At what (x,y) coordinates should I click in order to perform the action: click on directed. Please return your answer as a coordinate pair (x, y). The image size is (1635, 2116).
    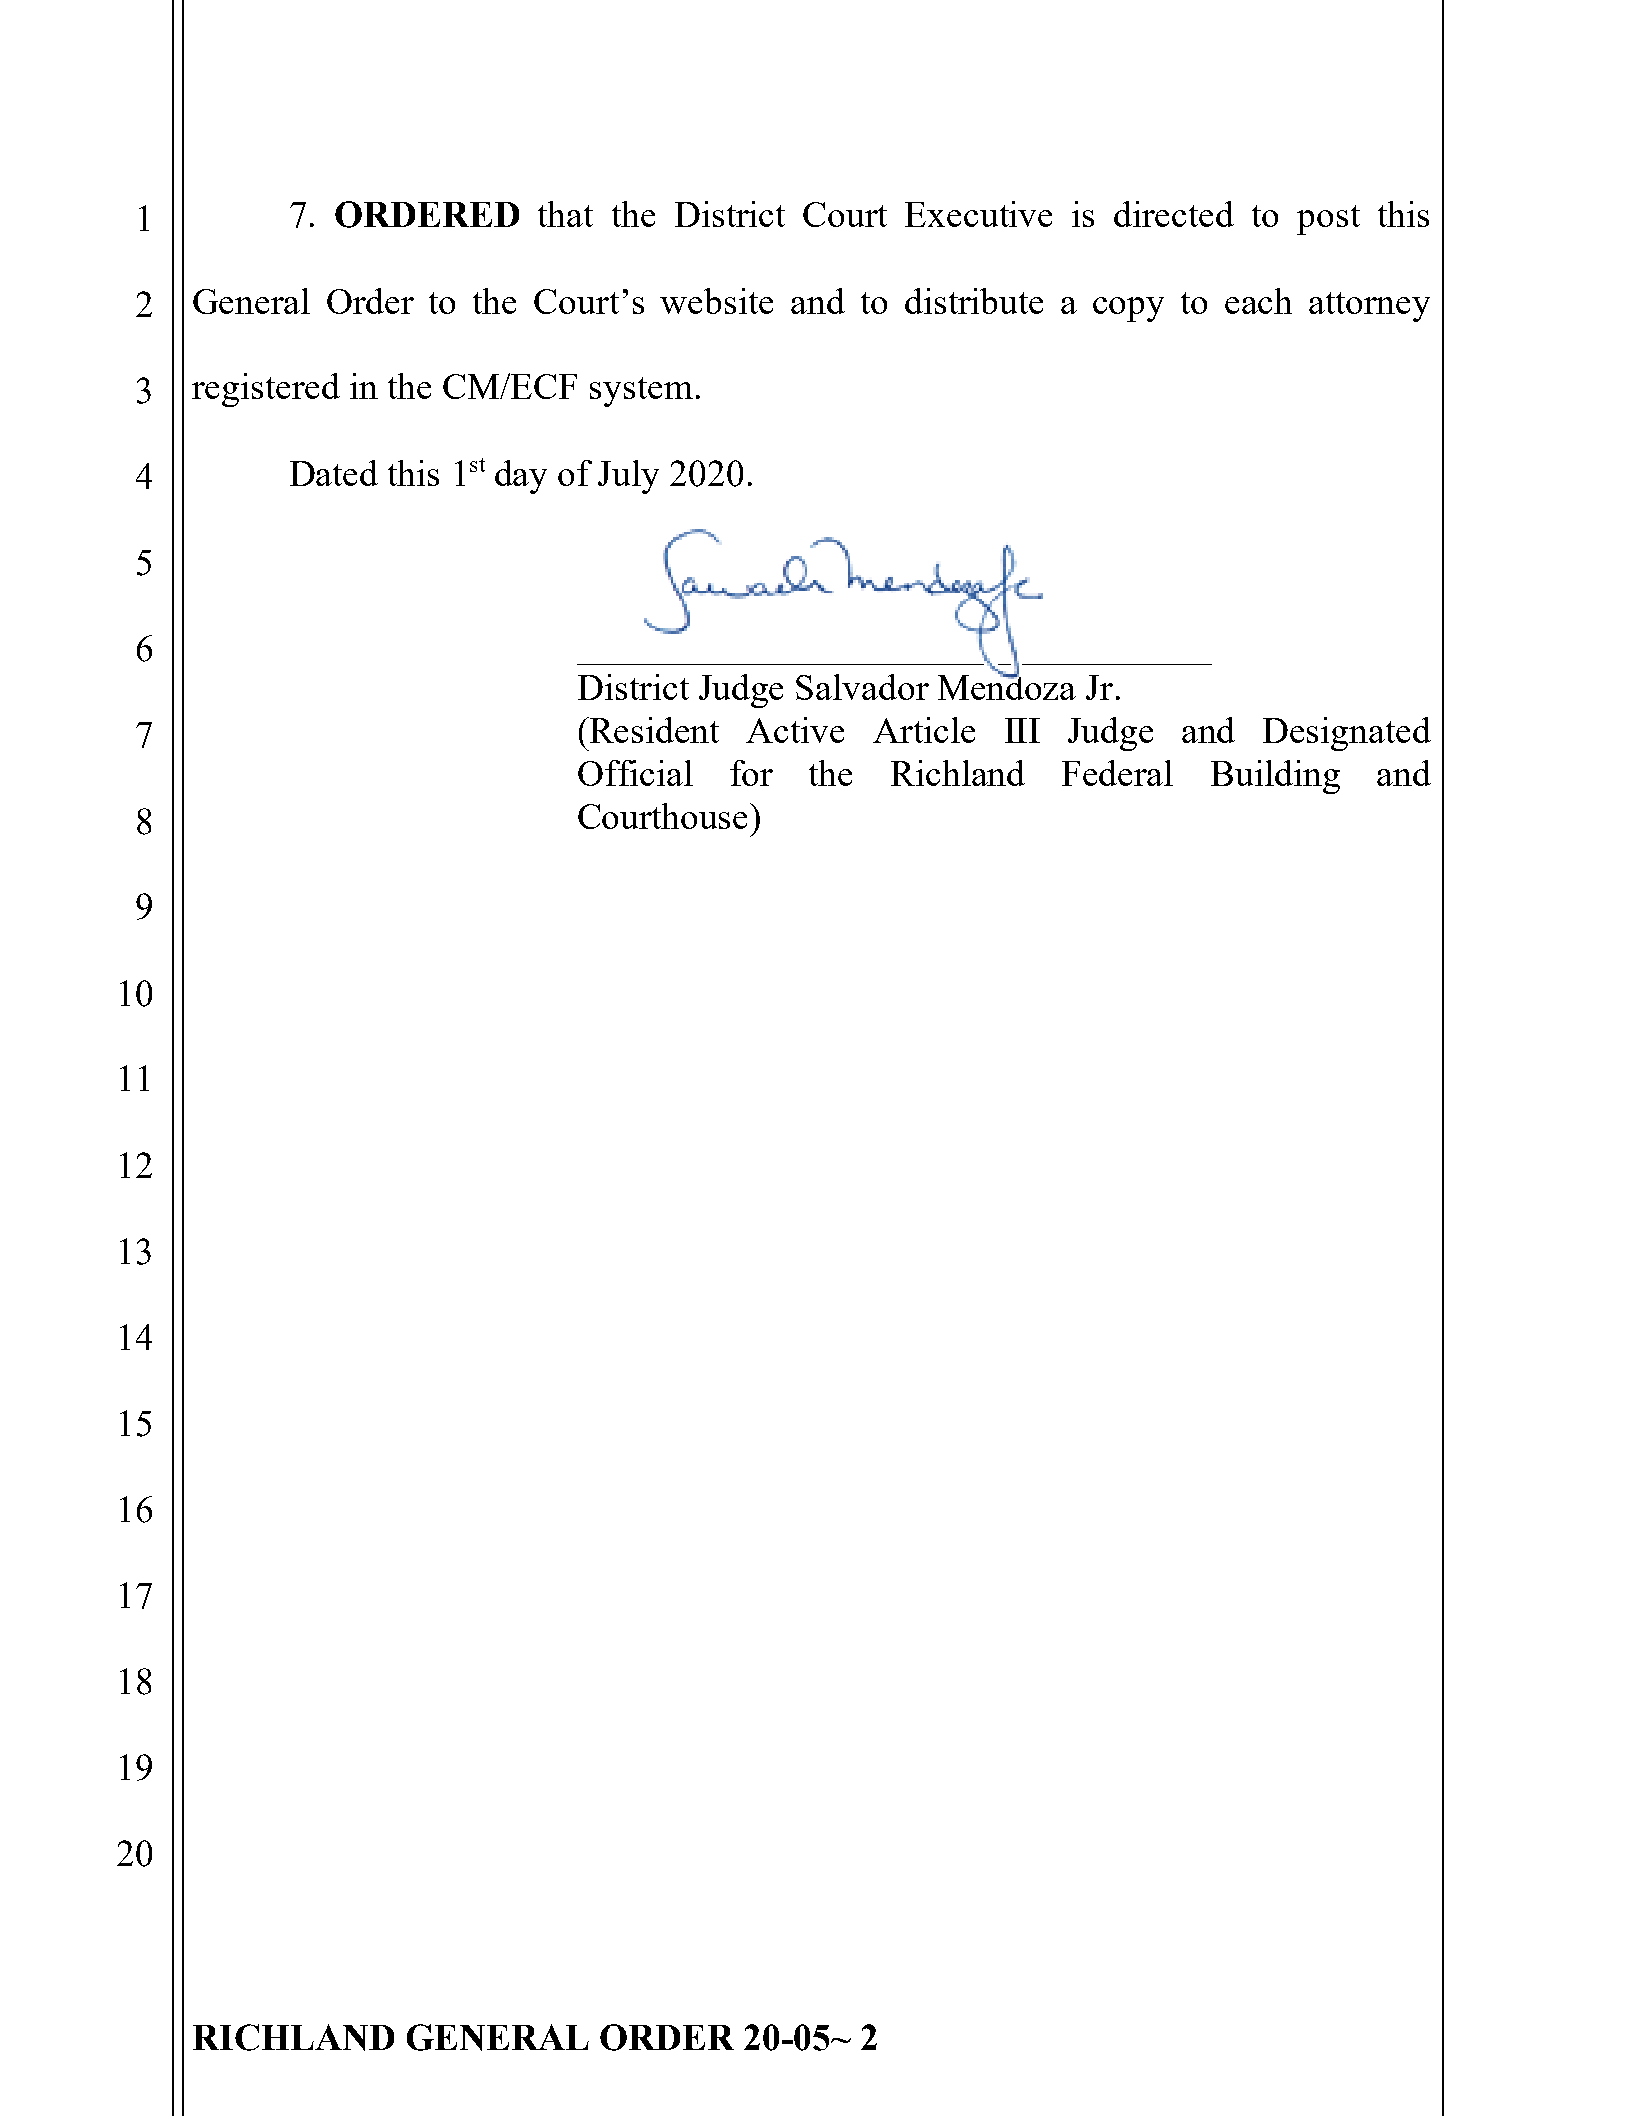
    Looking at the image, I should click on (1174, 214).
